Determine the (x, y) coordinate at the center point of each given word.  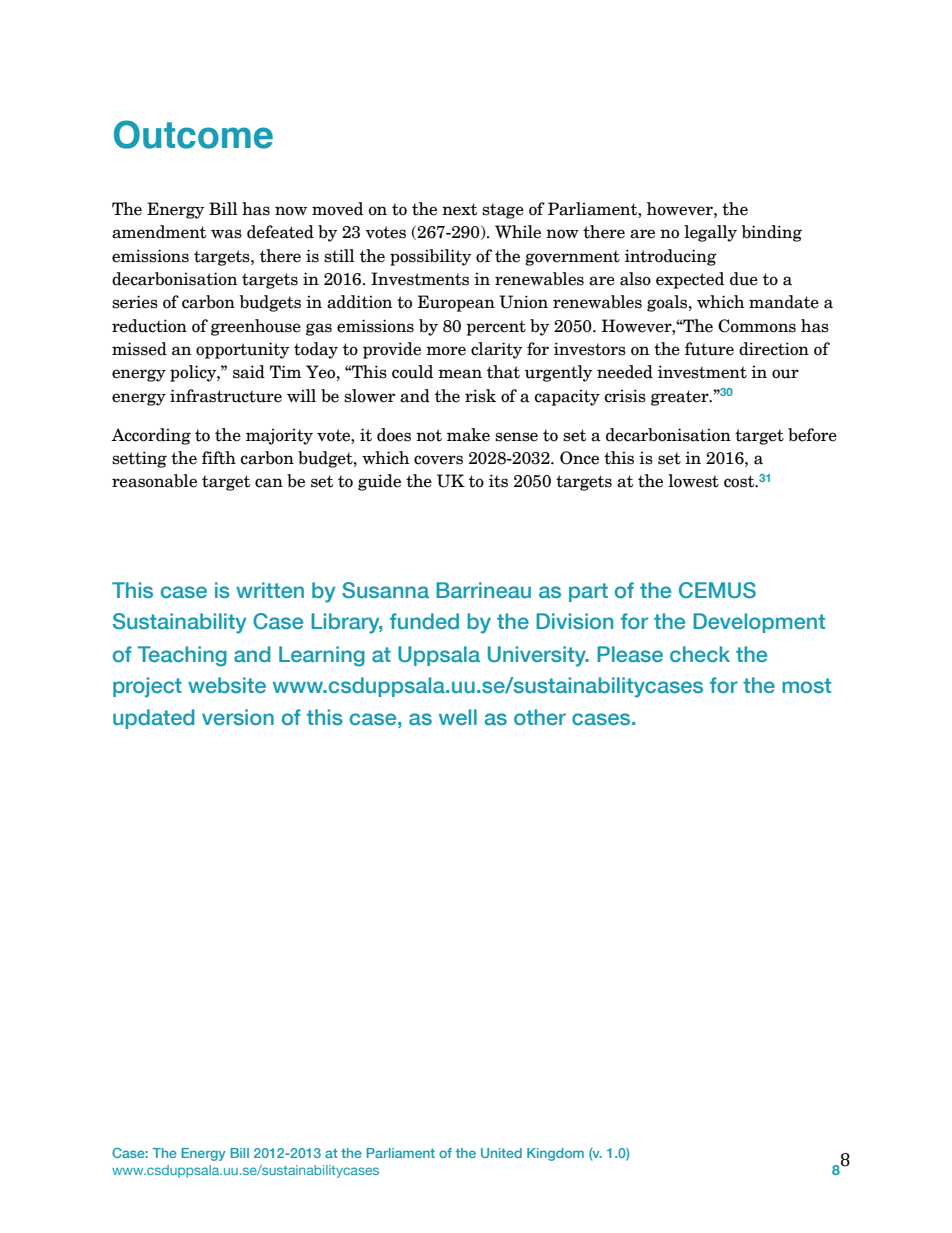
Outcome (193, 134)
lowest (693, 481)
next (459, 209)
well (458, 717)
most (806, 685)
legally (710, 233)
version (238, 717)
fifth (219, 458)
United (501, 1153)
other (540, 717)
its (498, 481)
